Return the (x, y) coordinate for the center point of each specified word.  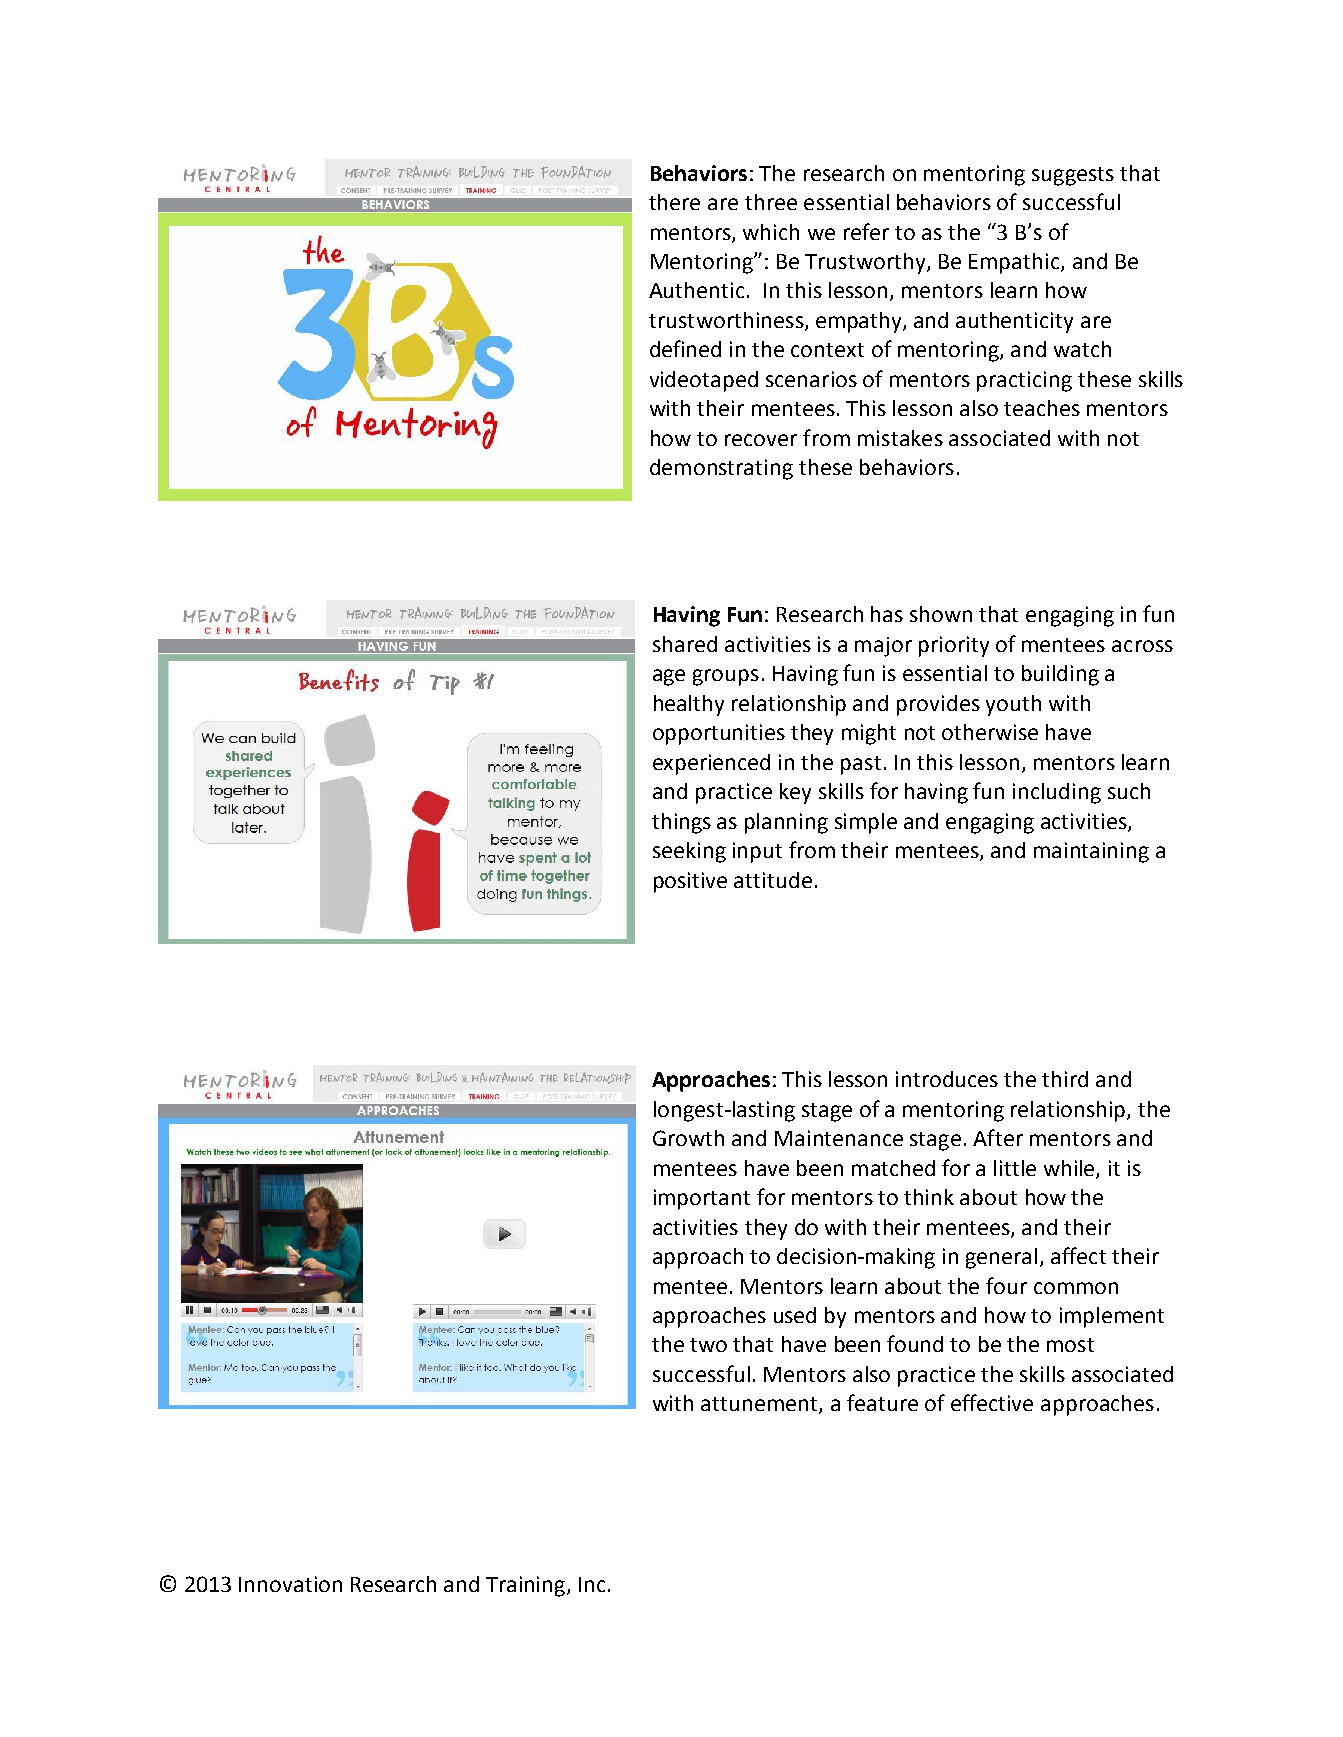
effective (992, 1402)
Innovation (290, 1584)
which (771, 232)
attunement (760, 1405)
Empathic (1015, 263)
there (674, 202)
